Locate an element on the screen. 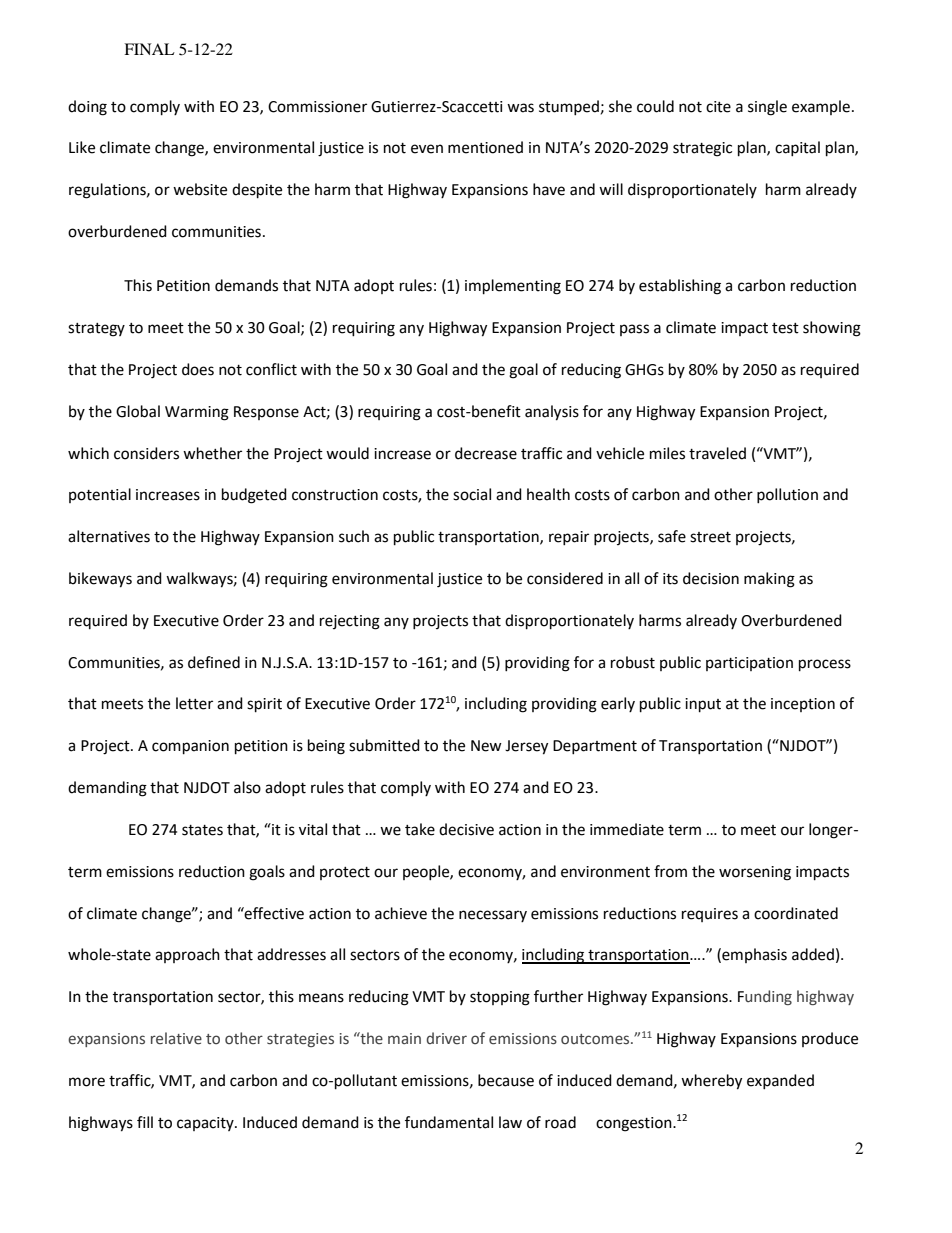 This screenshot has height=1233, width=952. cite is located at coordinates (718, 107).
